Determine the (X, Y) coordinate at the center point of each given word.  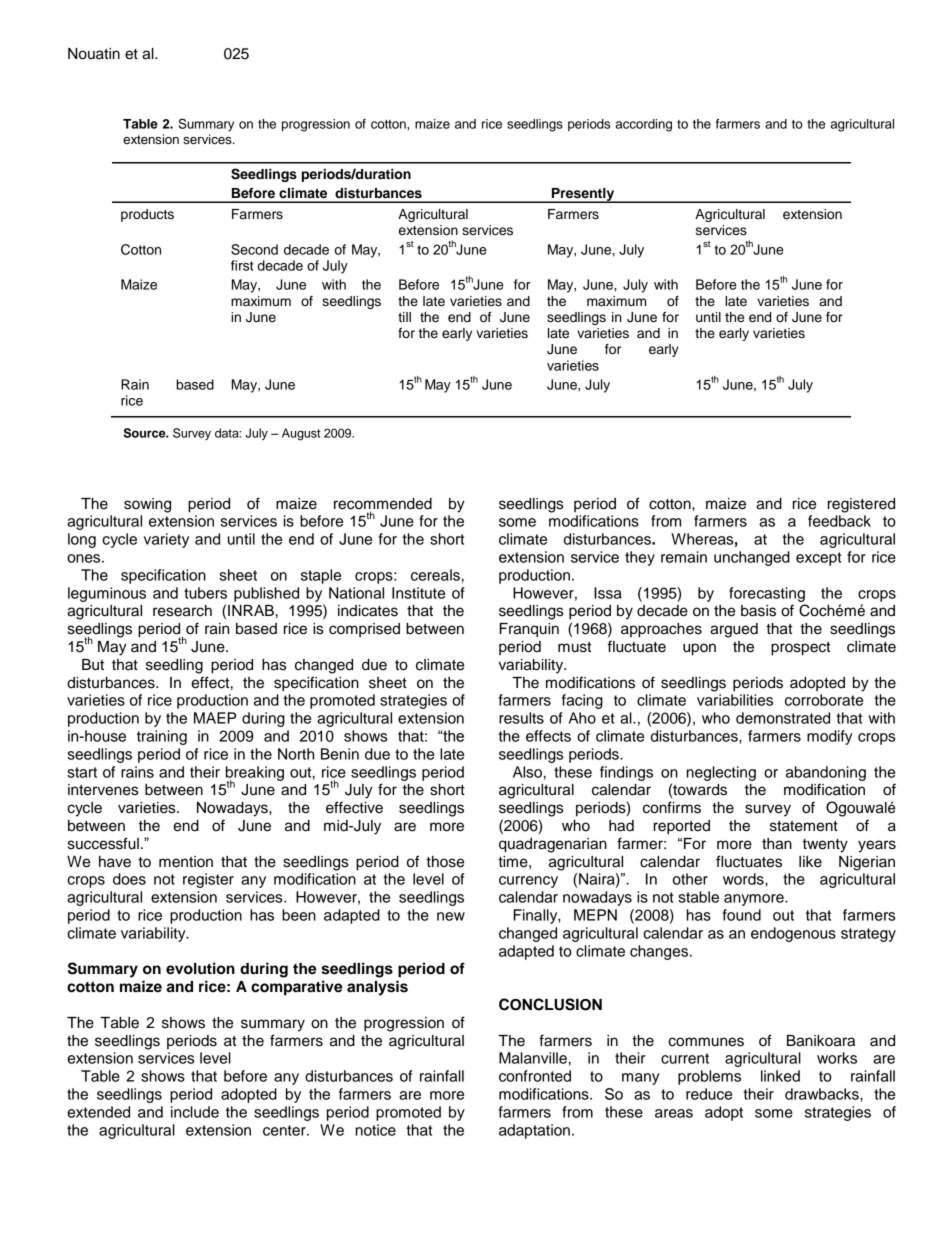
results (521, 718)
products (147, 215)
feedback (839, 521)
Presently (583, 195)
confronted (535, 1076)
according (644, 125)
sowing (147, 505)
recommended (383, 504)
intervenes (103, 790)
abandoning (826, 773)
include (195, 1112)
